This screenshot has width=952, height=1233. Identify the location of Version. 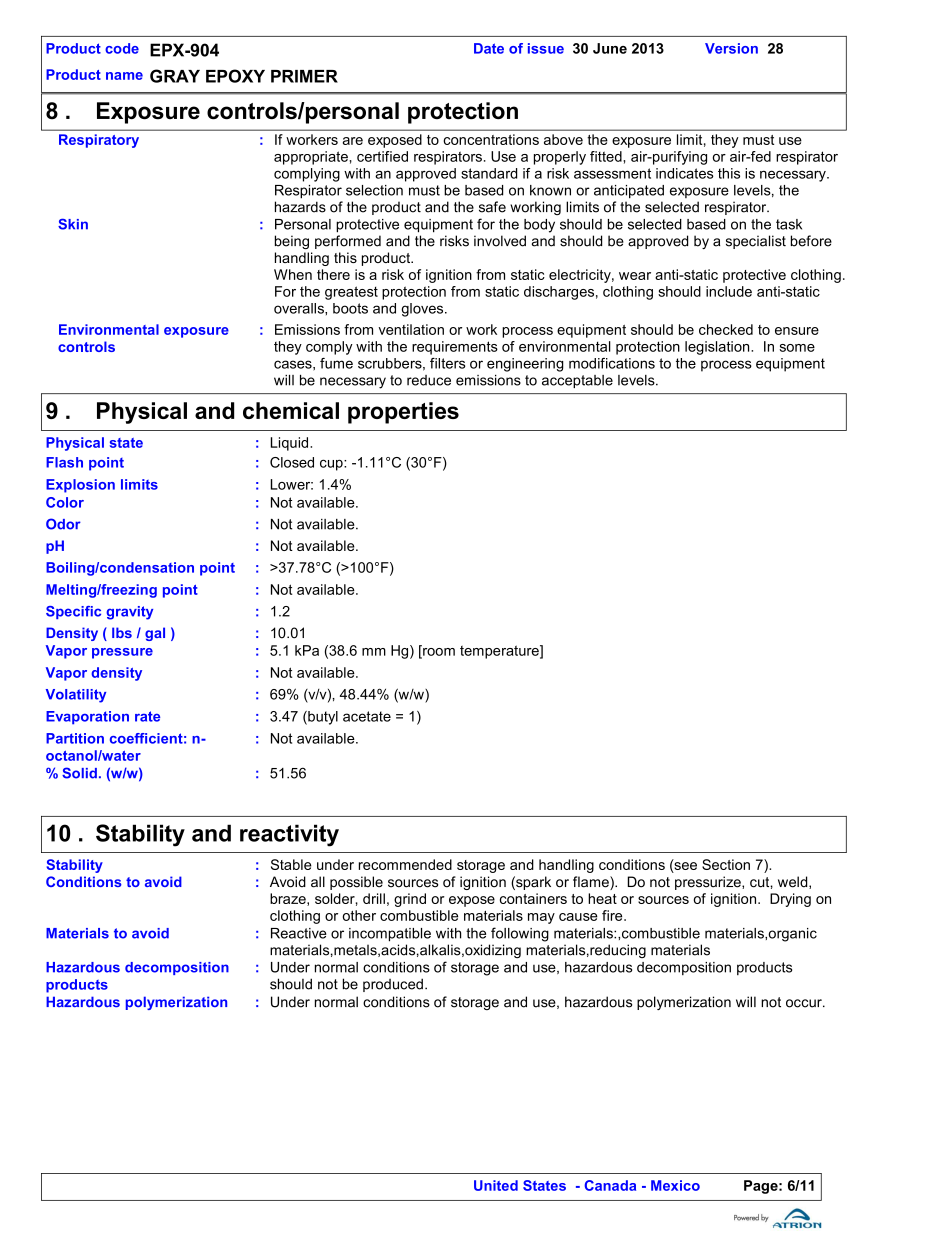
(731, 48).
